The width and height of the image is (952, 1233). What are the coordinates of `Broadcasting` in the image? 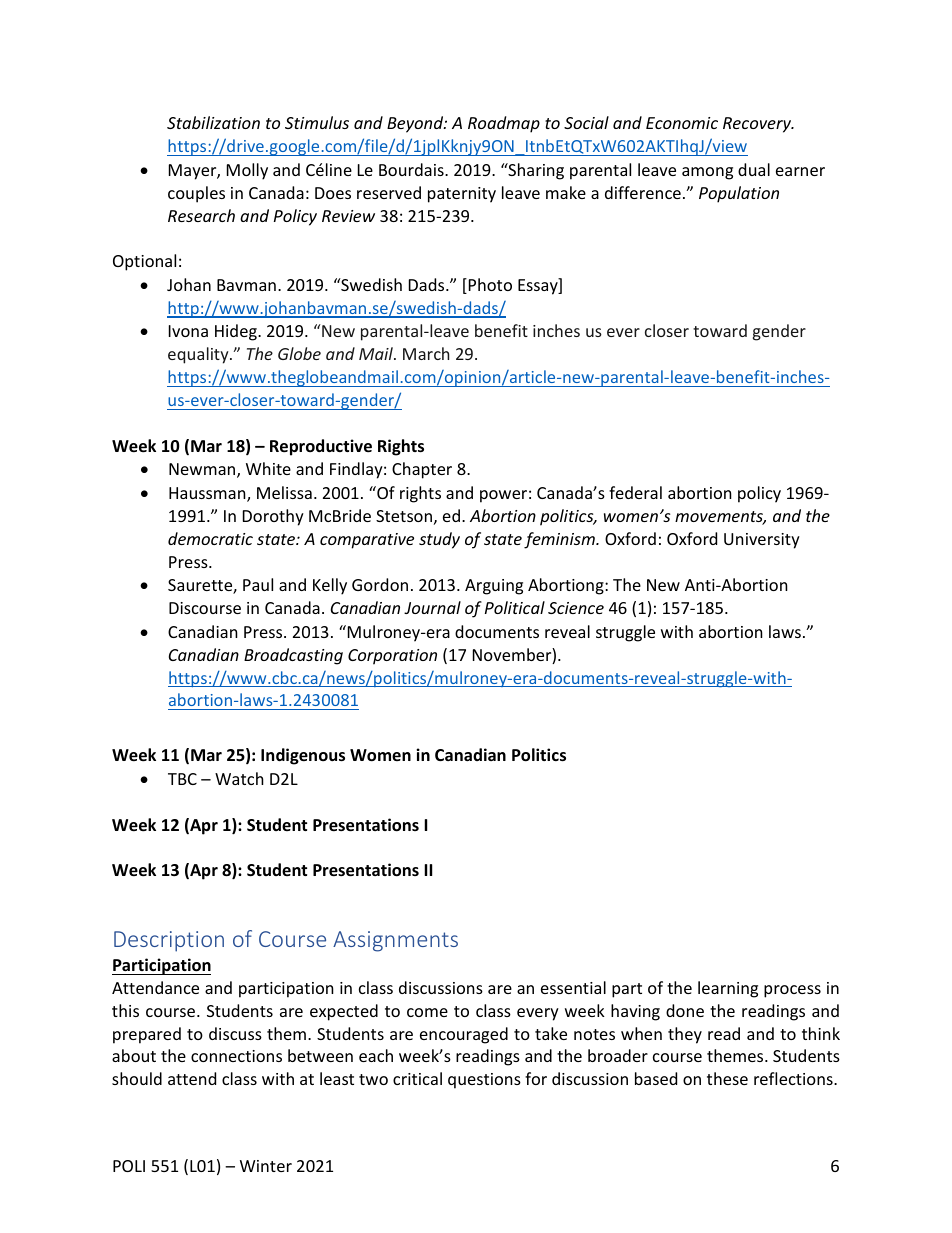 It's located at (293, 656).
